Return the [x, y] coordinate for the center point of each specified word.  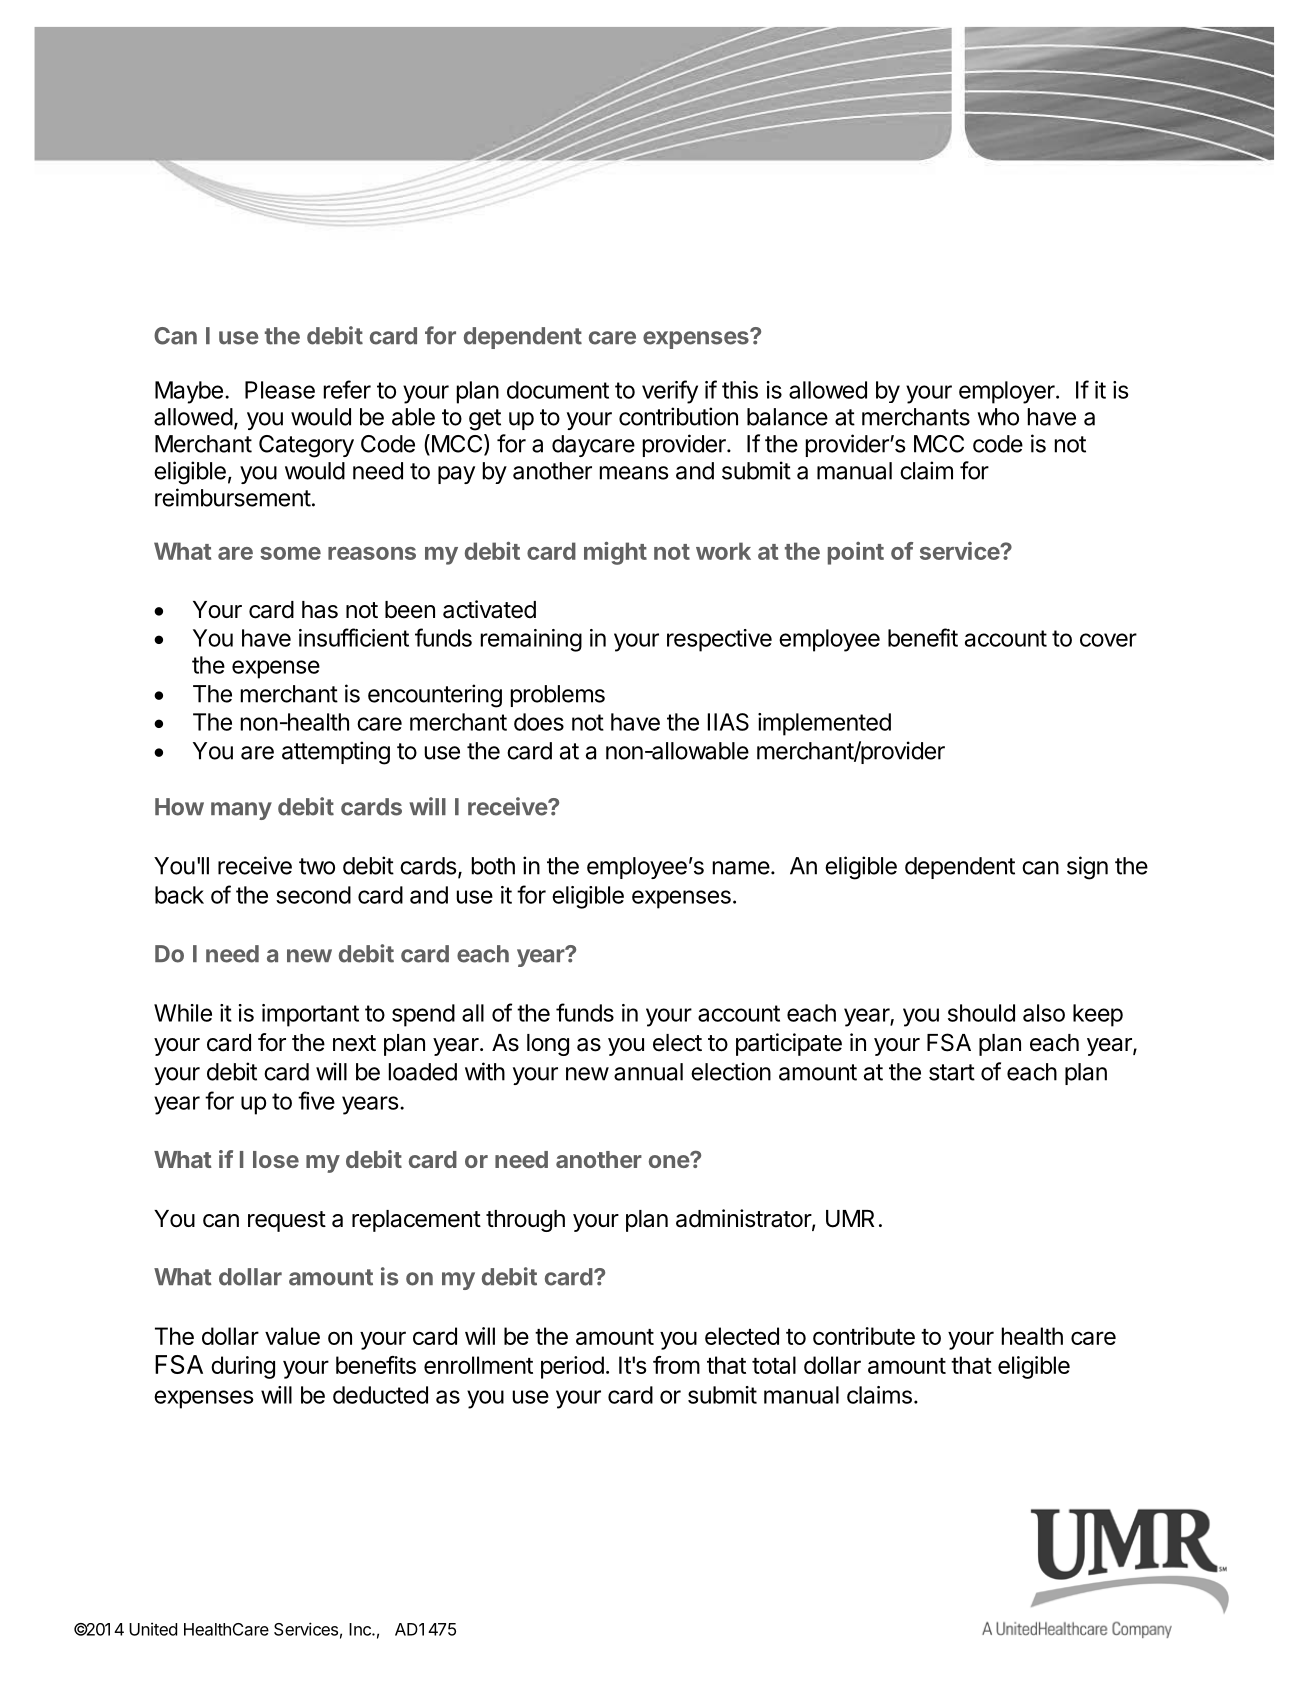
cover [1108, 640]
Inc [361, 1629]
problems [558, 696]
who [998, 417]
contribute [864, 1336]
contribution [678, 416]
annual [648, 1072]
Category [306, 446]
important [310, 1015]
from [676, 1365]
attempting [336, 753]
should [981, 1013]
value [292, 1336]
